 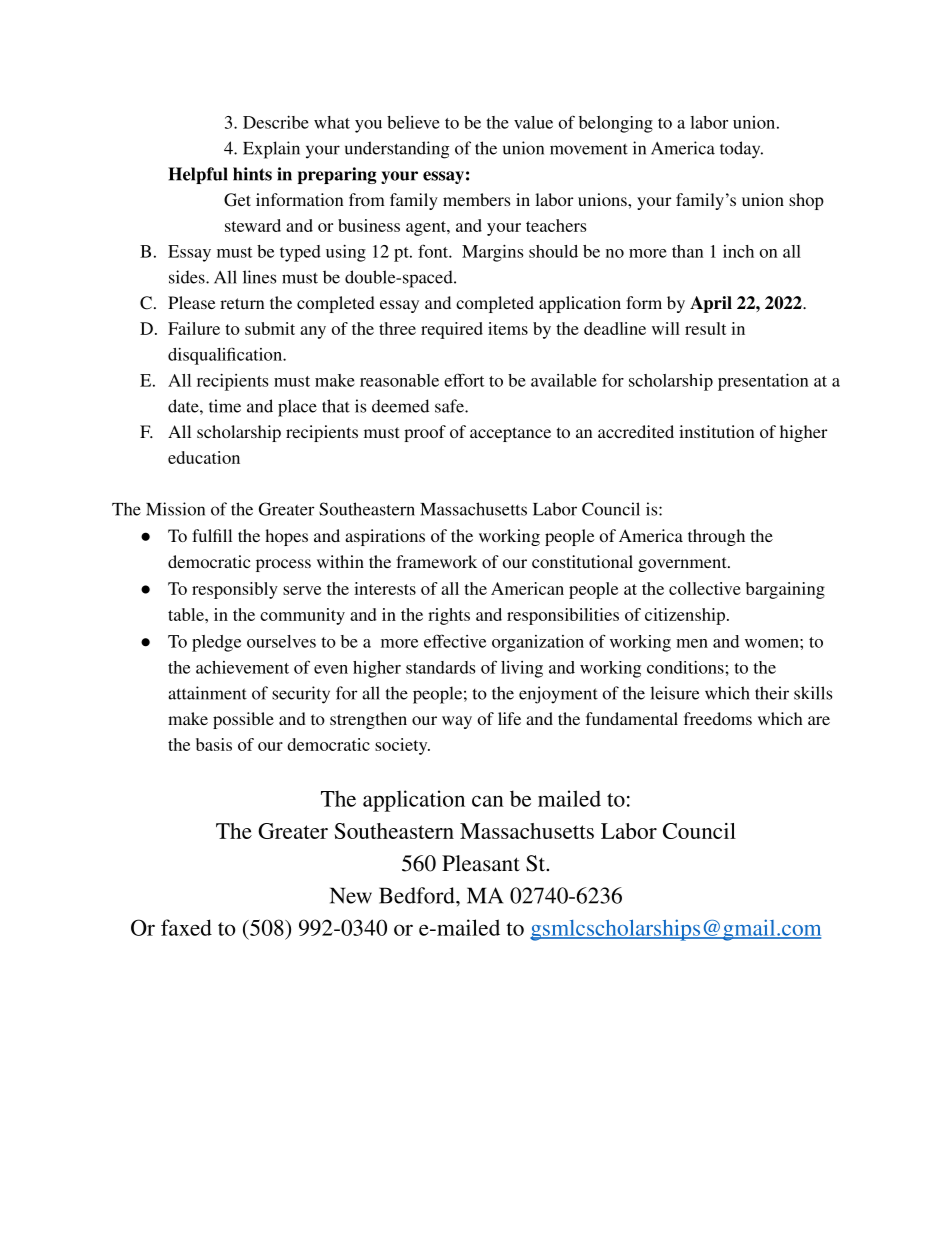 What do you see at coordinates (243, 720) in the page?
I see `possible` at bounding box center [243, 720].
